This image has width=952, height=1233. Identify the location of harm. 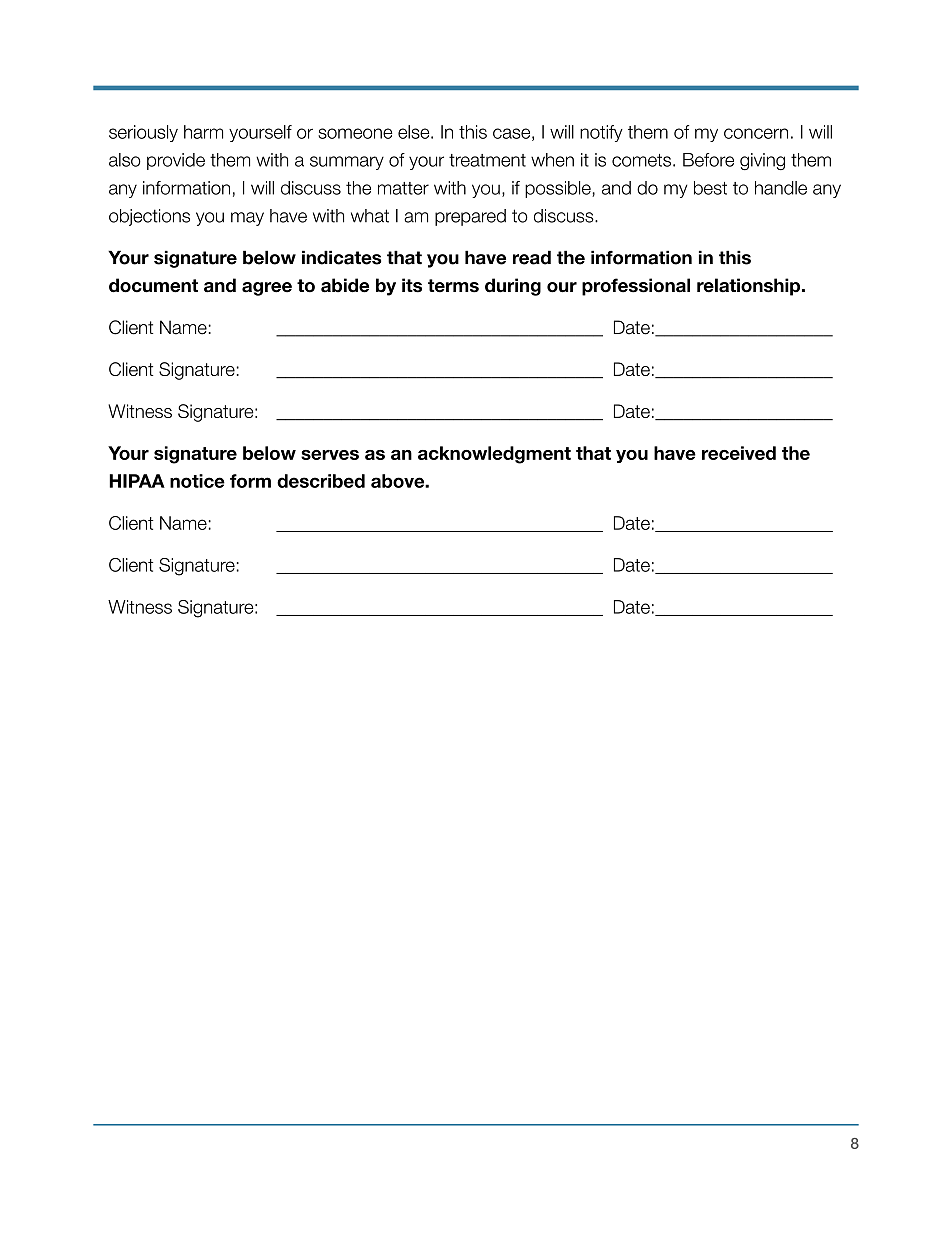
(203, 132).
